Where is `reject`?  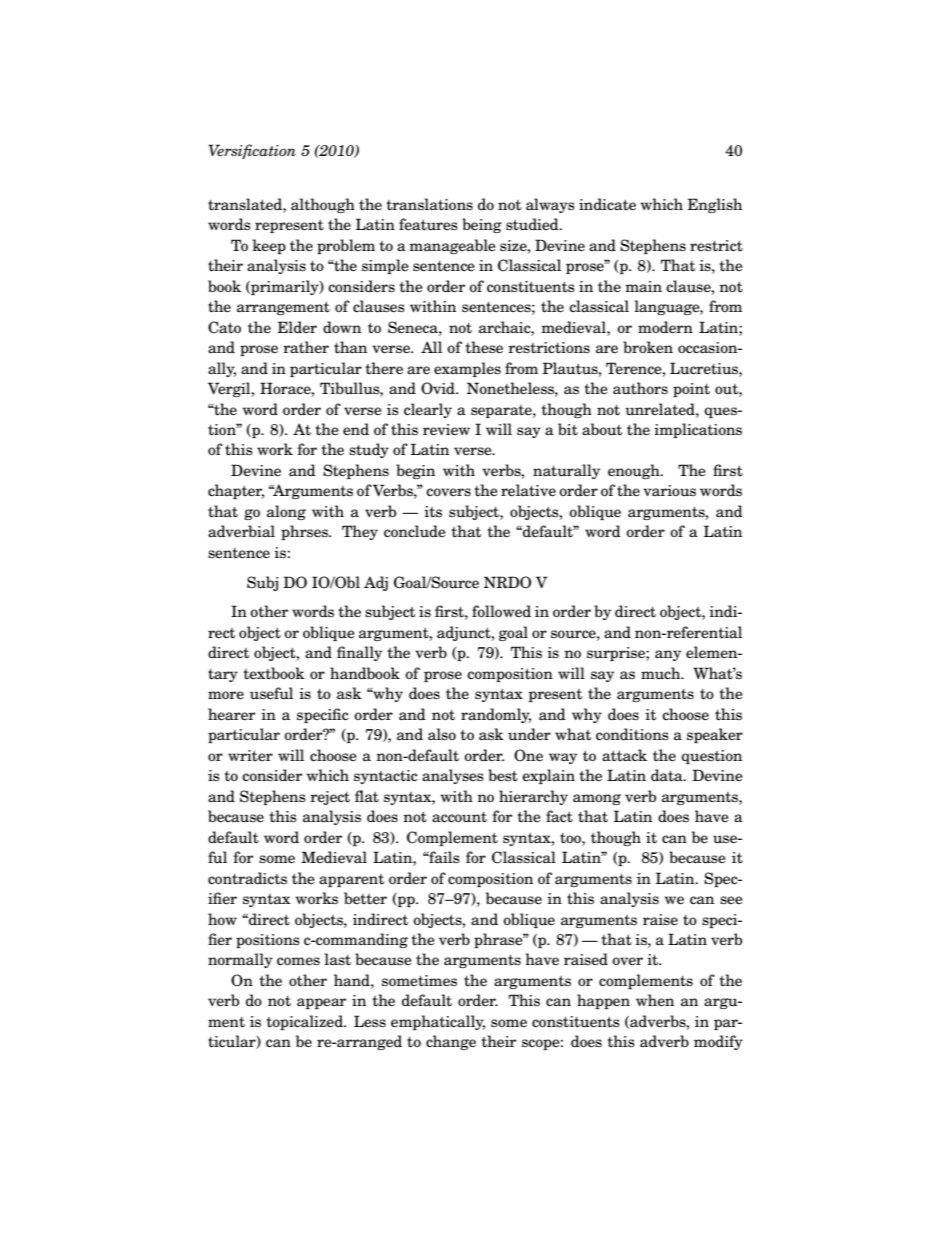
reject is located at coordinates (330, 798).
